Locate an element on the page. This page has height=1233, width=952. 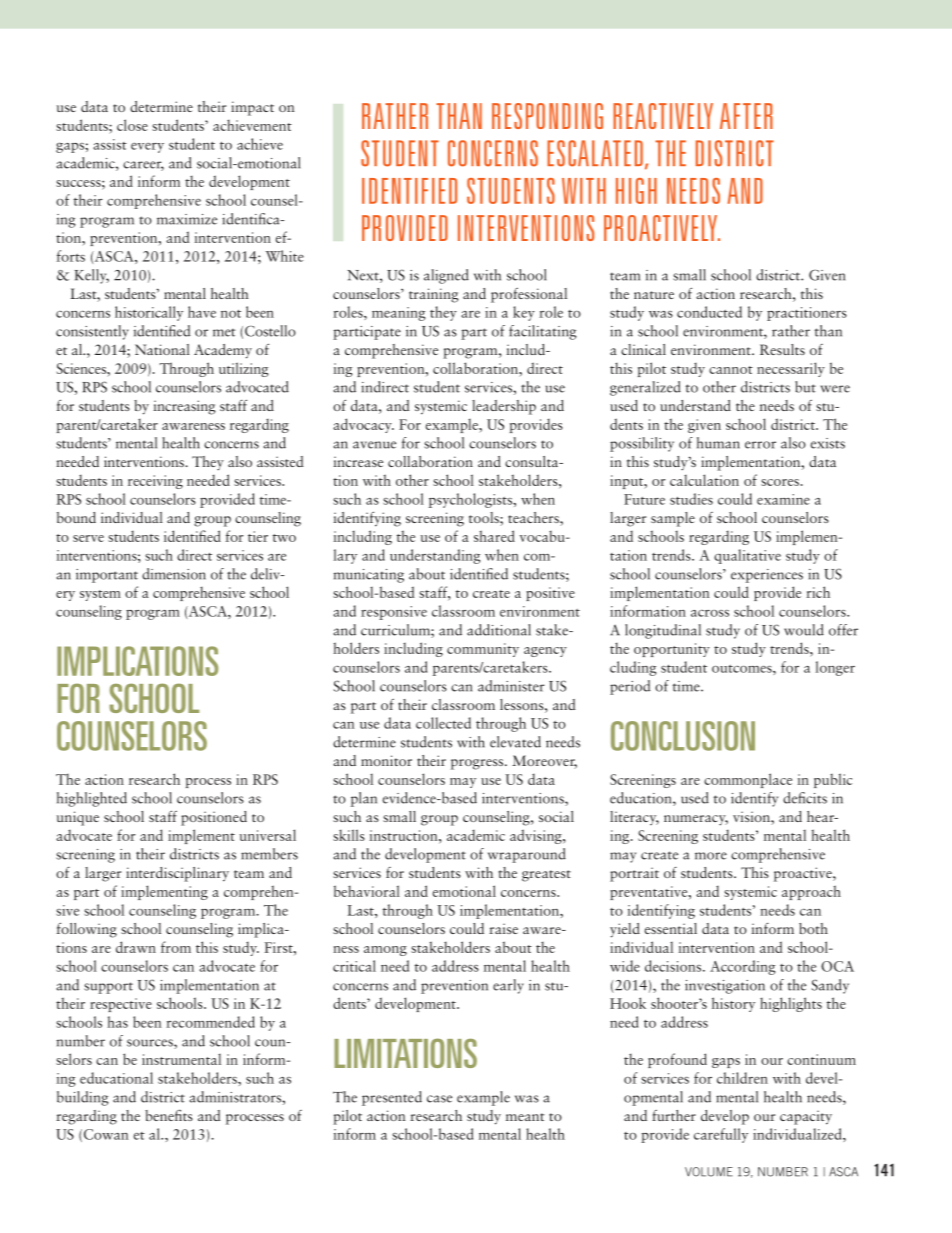
every is located at coordinates (147, 148).
